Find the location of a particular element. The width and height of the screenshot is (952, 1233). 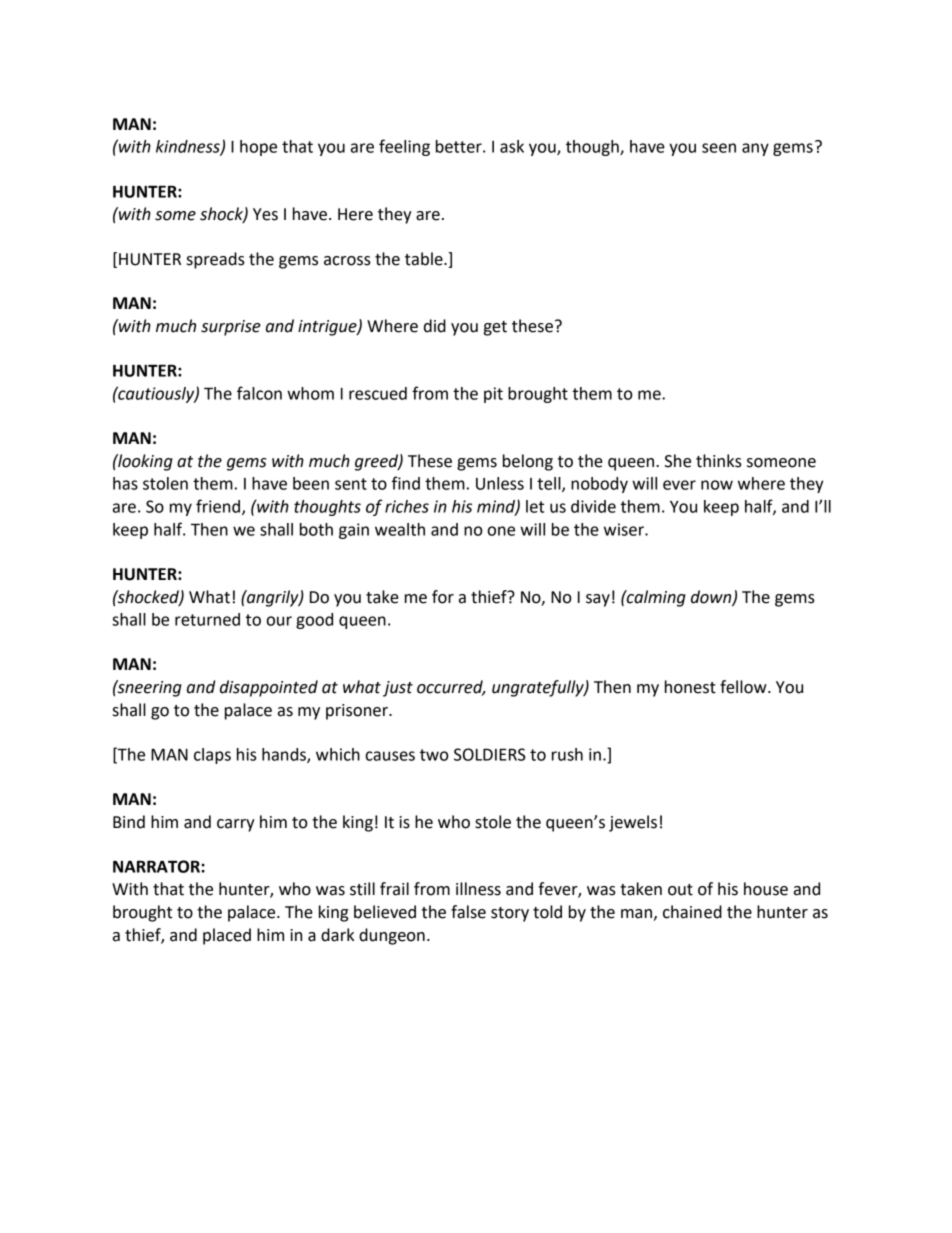

seen is located at coordinates (719, 148).
